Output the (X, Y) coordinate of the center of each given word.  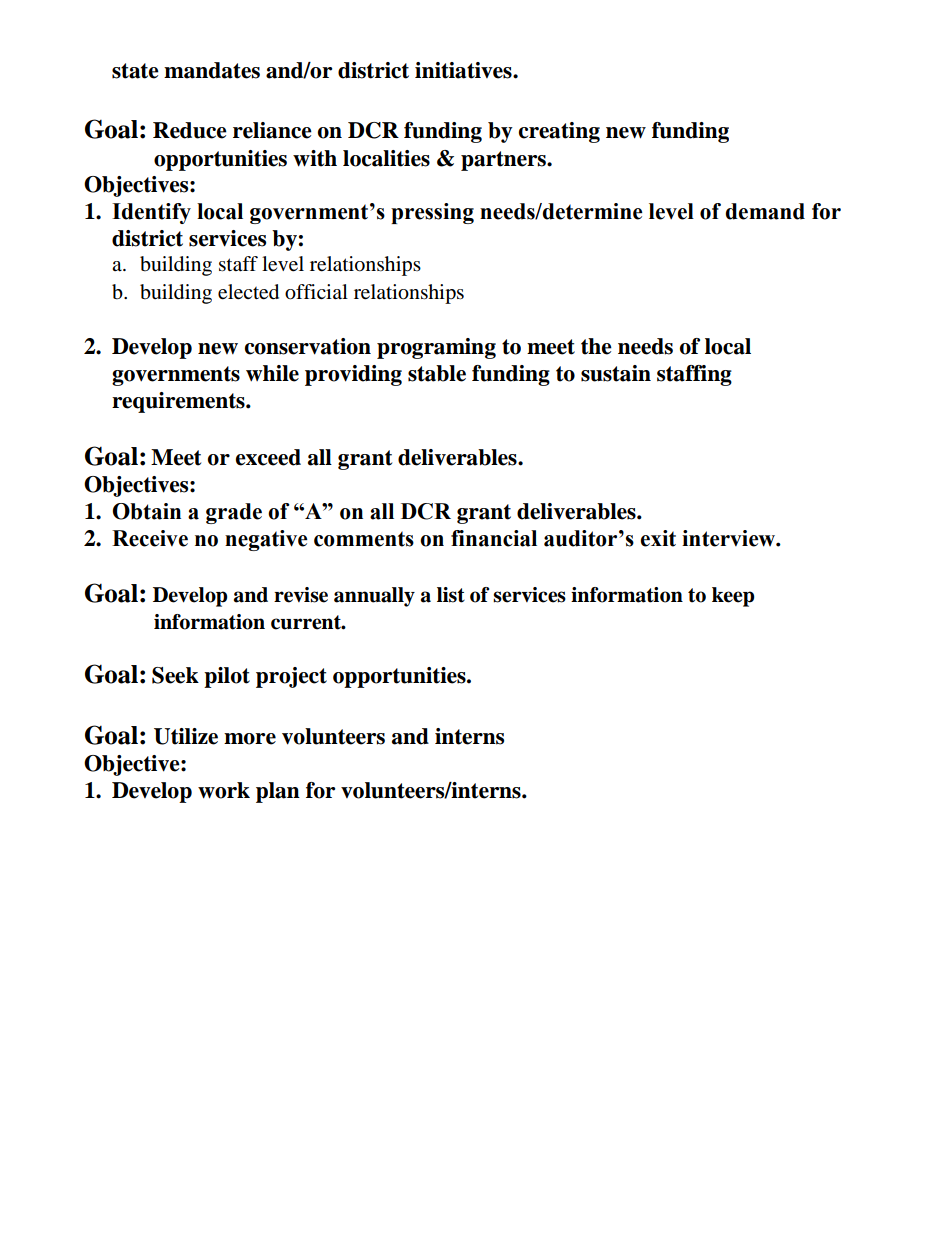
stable (437, 373)
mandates (212, 70)
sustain (616, 373)
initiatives (464, 70)
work (224, 790)
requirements (179, 402)
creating (559, 132)
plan (278, 792)
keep (733, 597)
